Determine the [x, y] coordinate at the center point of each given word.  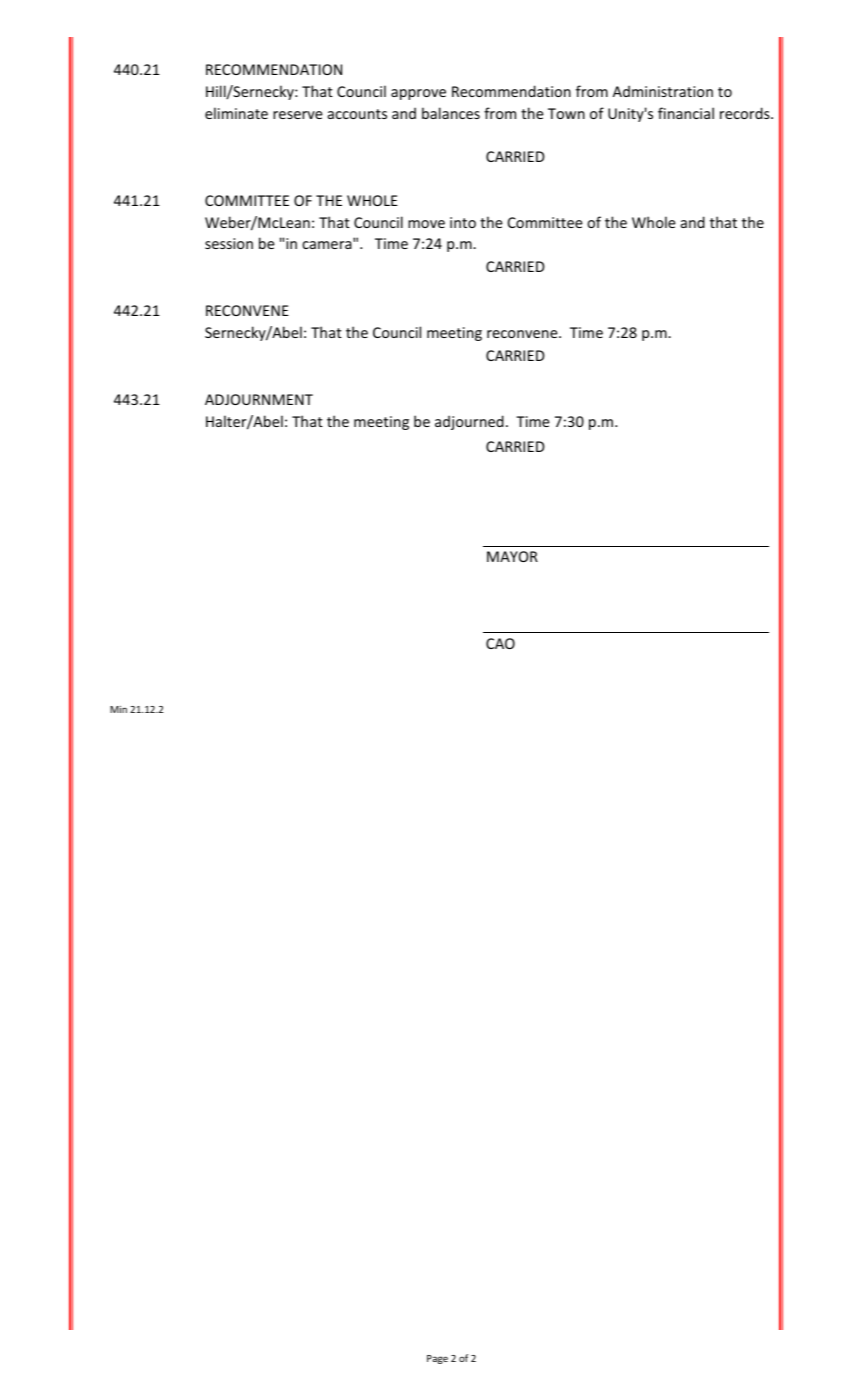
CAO [500, 643]
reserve [298, 115]
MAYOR [512, 556]
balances [451, 113]
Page [437, 1359]
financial [686, 113]
